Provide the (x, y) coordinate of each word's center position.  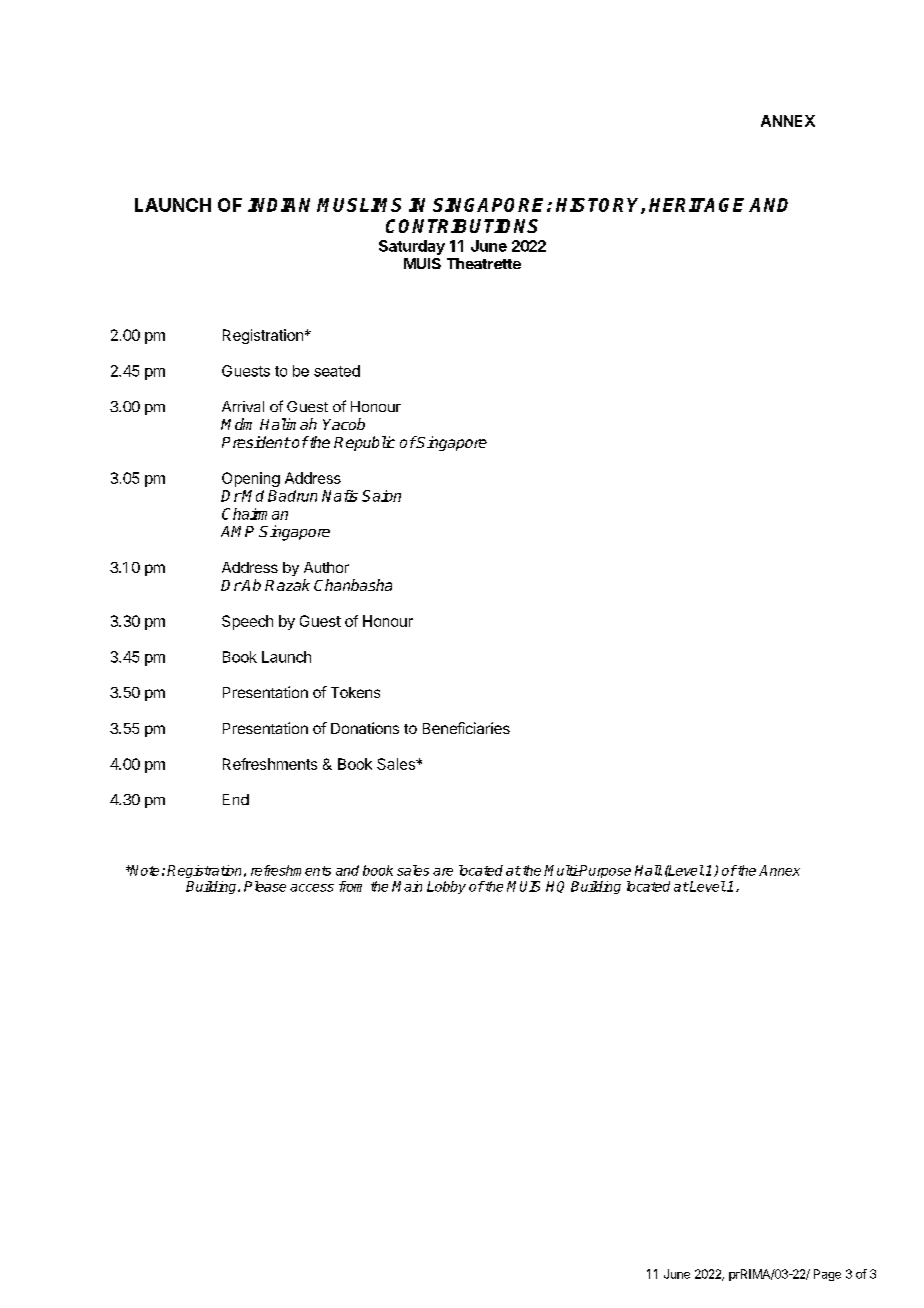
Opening (251, 479)
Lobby (446, 887)
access (312, 888)
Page (827, 1275)
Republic (364, 443)
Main (407, 886)
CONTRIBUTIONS (462, 226)
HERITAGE (696, 205)
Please (265, 886)
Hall (648, 870)
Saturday (412, 247)
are (443, 872)
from (350, 886)
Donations (365, 728)
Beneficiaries (466, 728)
